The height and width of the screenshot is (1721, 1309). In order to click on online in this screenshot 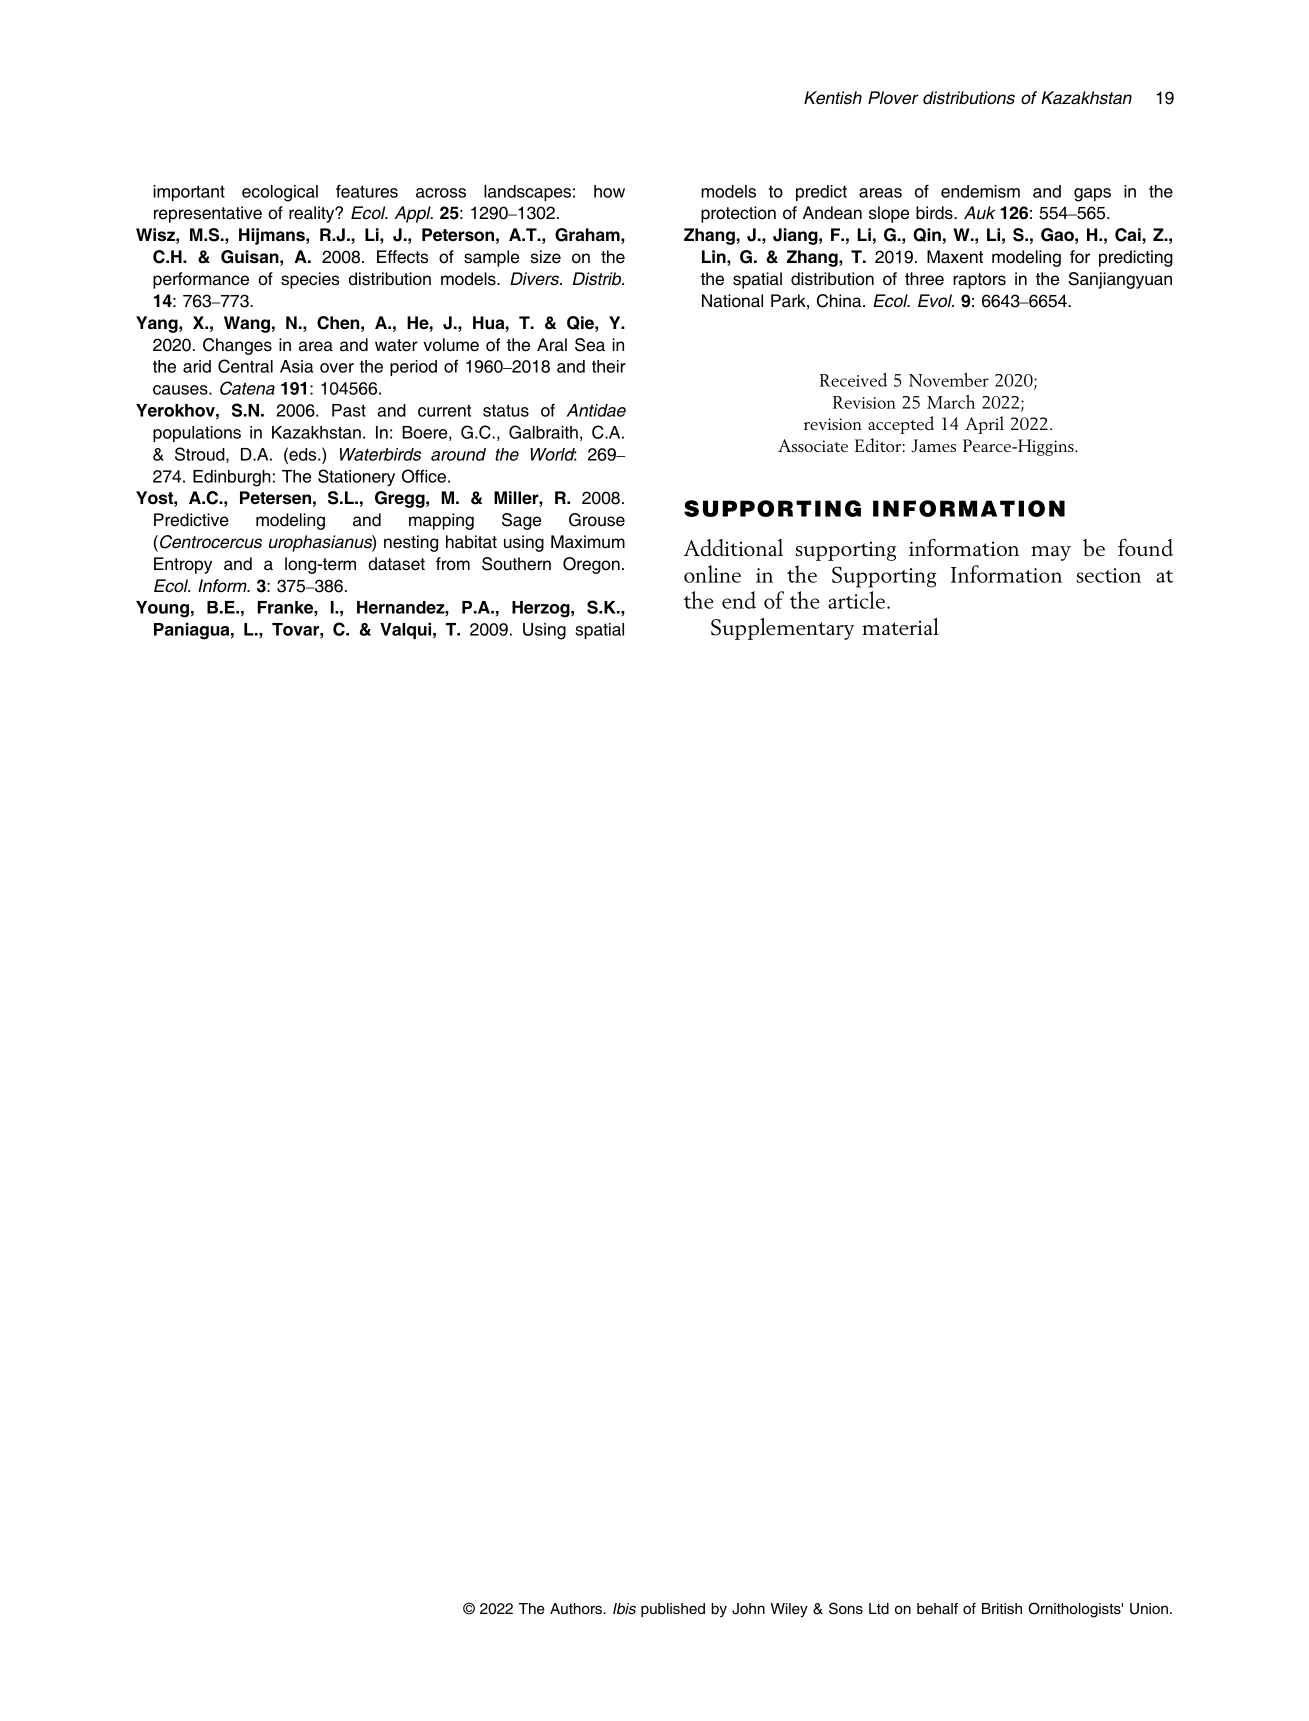, I will do `click(712, 574)`.
